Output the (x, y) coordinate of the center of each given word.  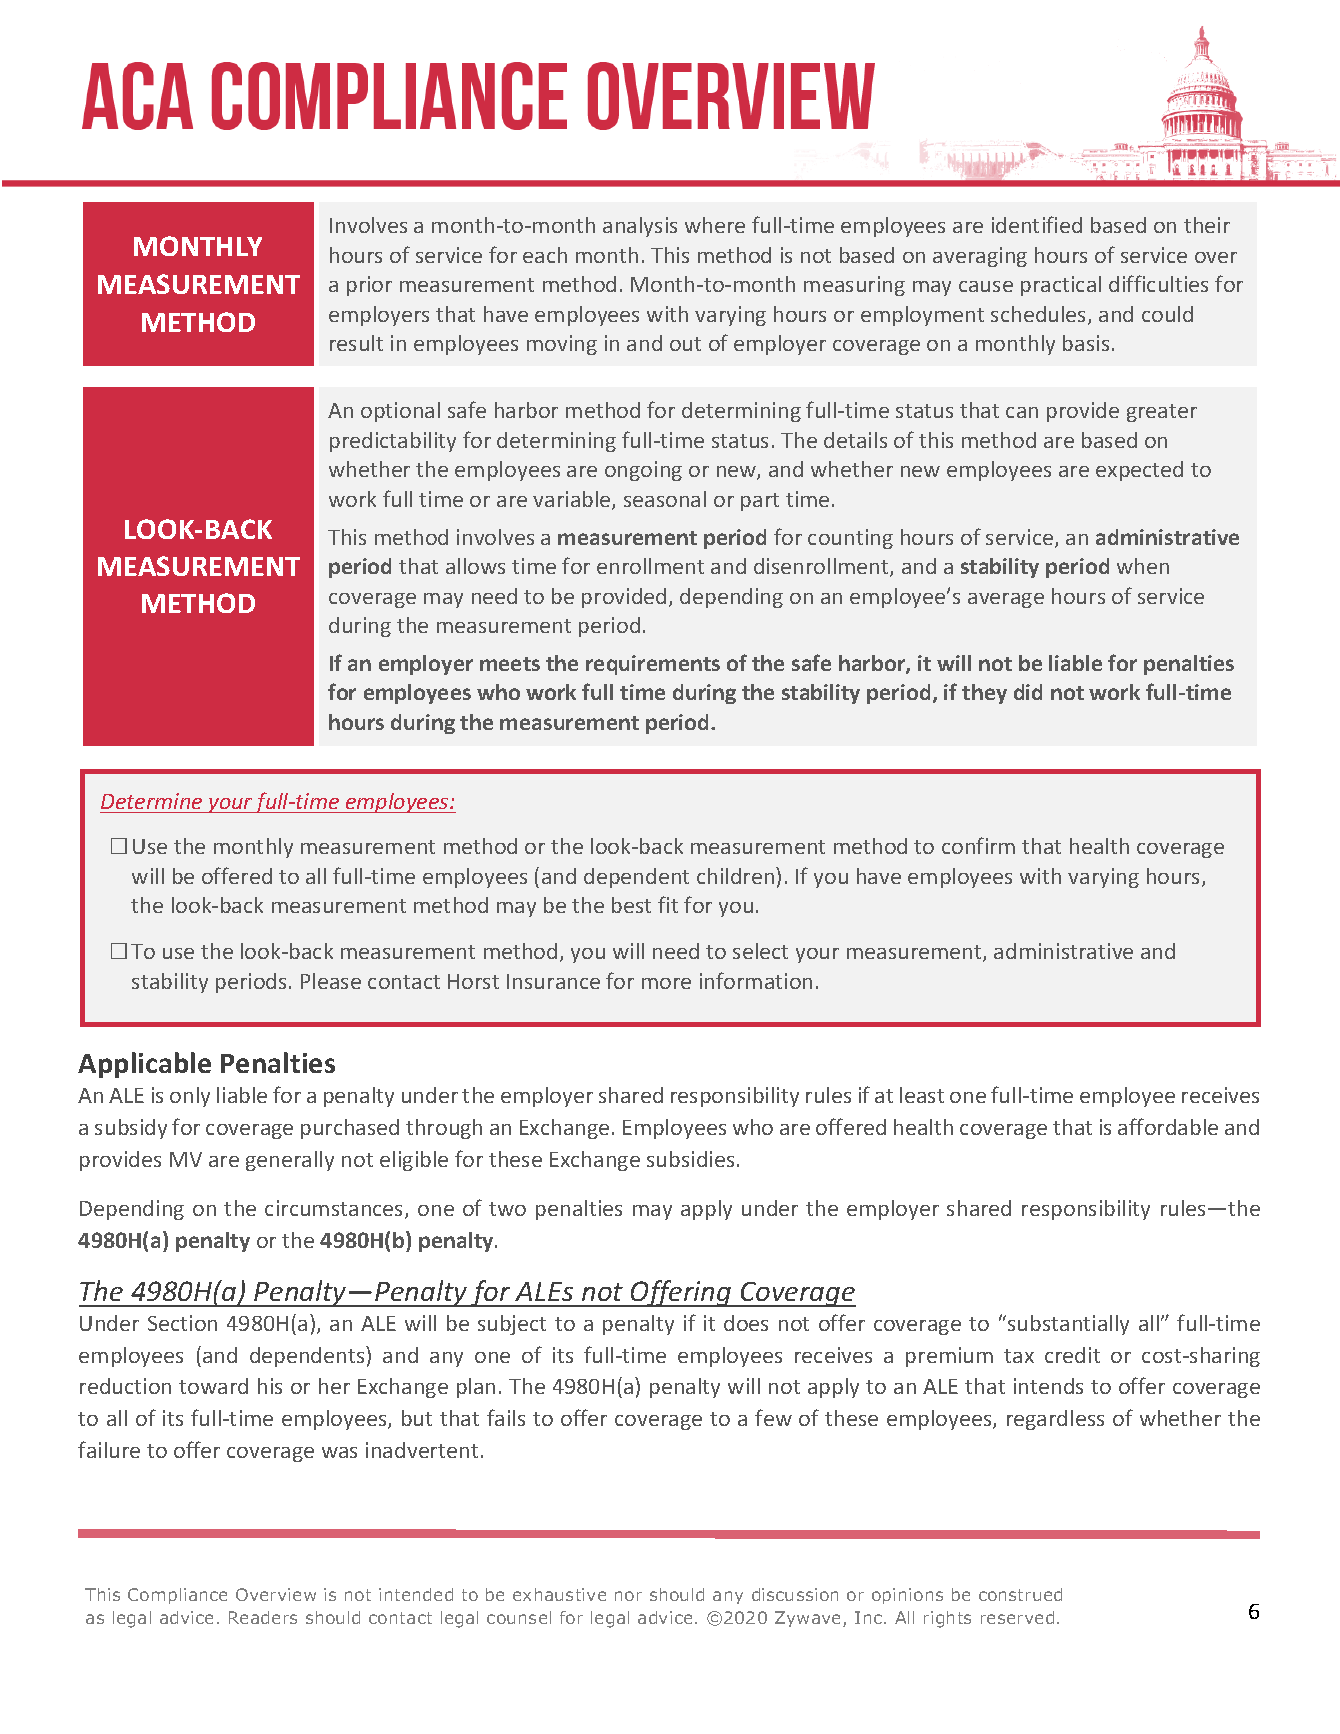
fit (668, 904)
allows (475, 566)
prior (369, 286)
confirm (978, 845)
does (746, 1323)
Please (331, 981)
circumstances (335, 1209)
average (1006, 600)
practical (1061, 286)
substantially (1068, 1325)
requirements (653, 665)
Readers (263, 1617)
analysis (640, 227)
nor (628, 1596)
